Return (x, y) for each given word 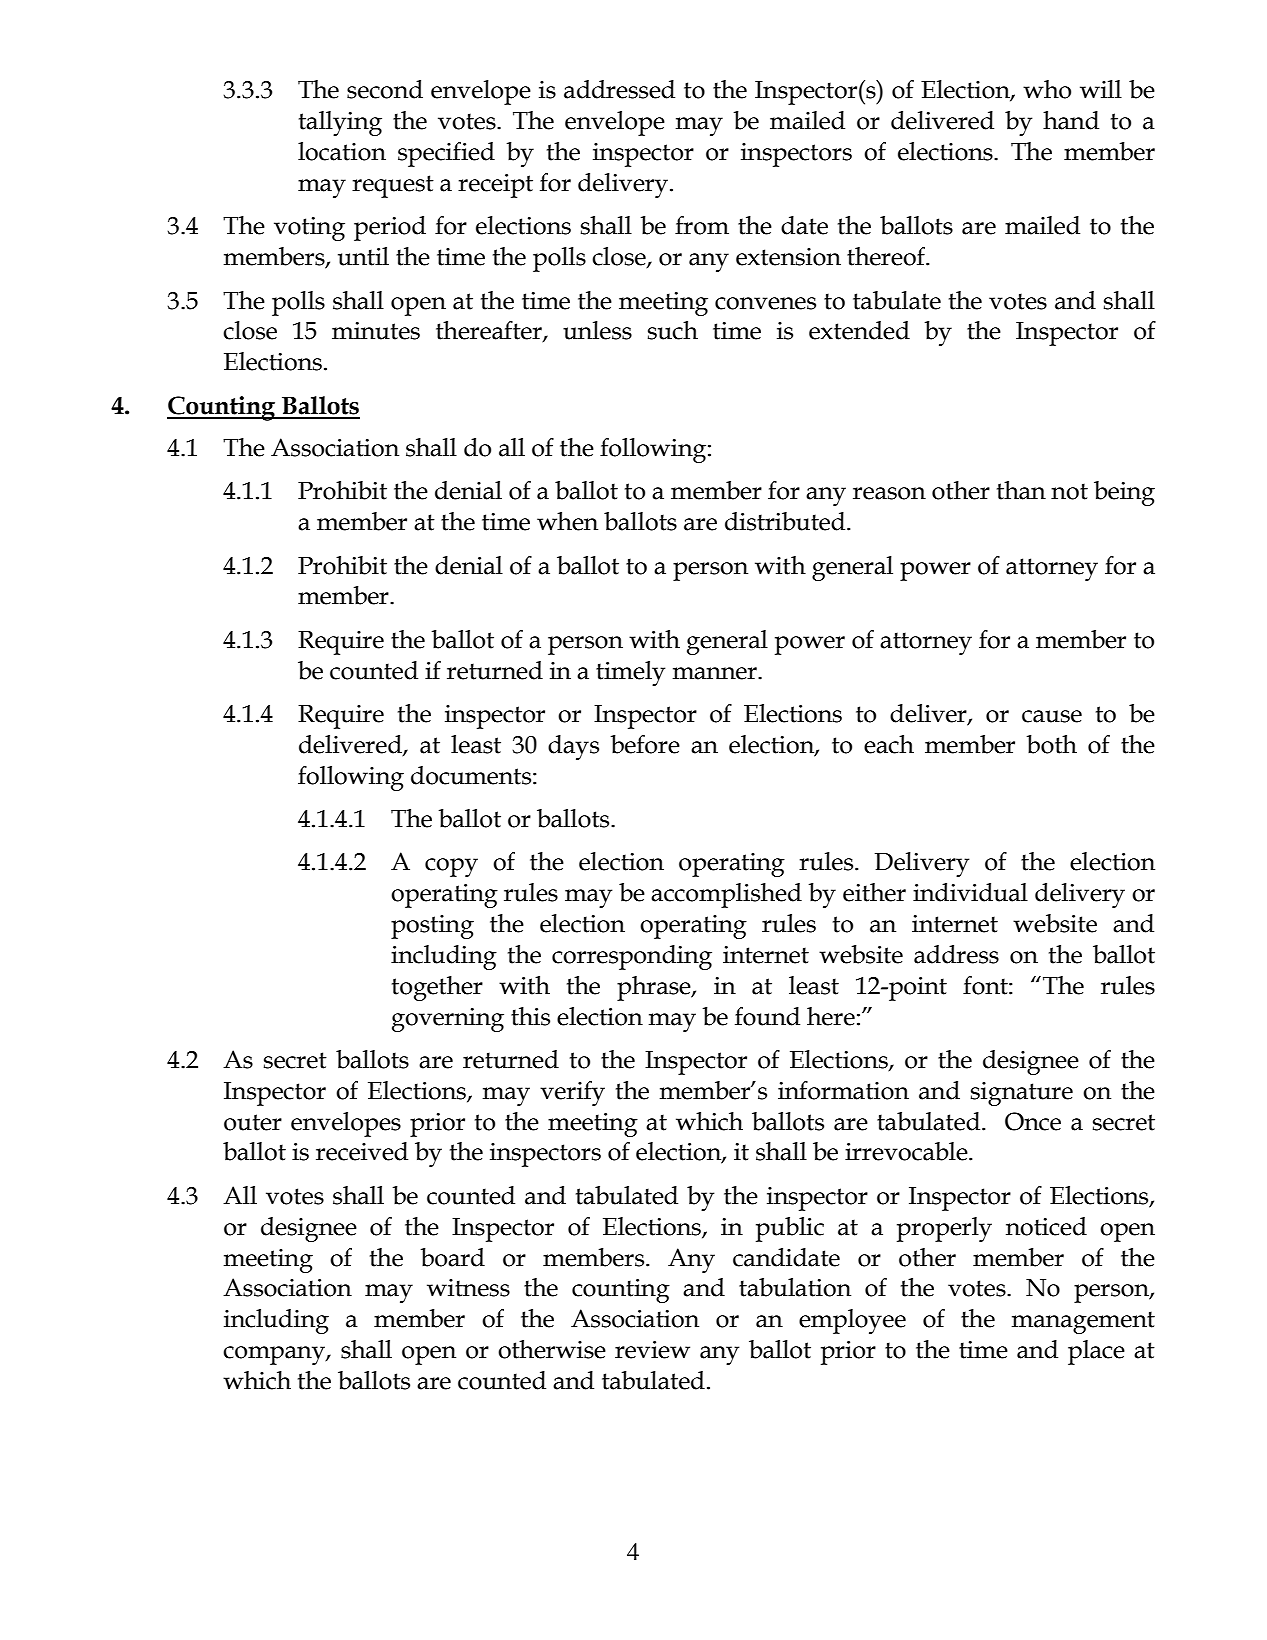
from (702, 225)
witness (468, 1288)
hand (1071, 120)
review (652, 1350)
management (1083, 1322)
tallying (340, 123)
